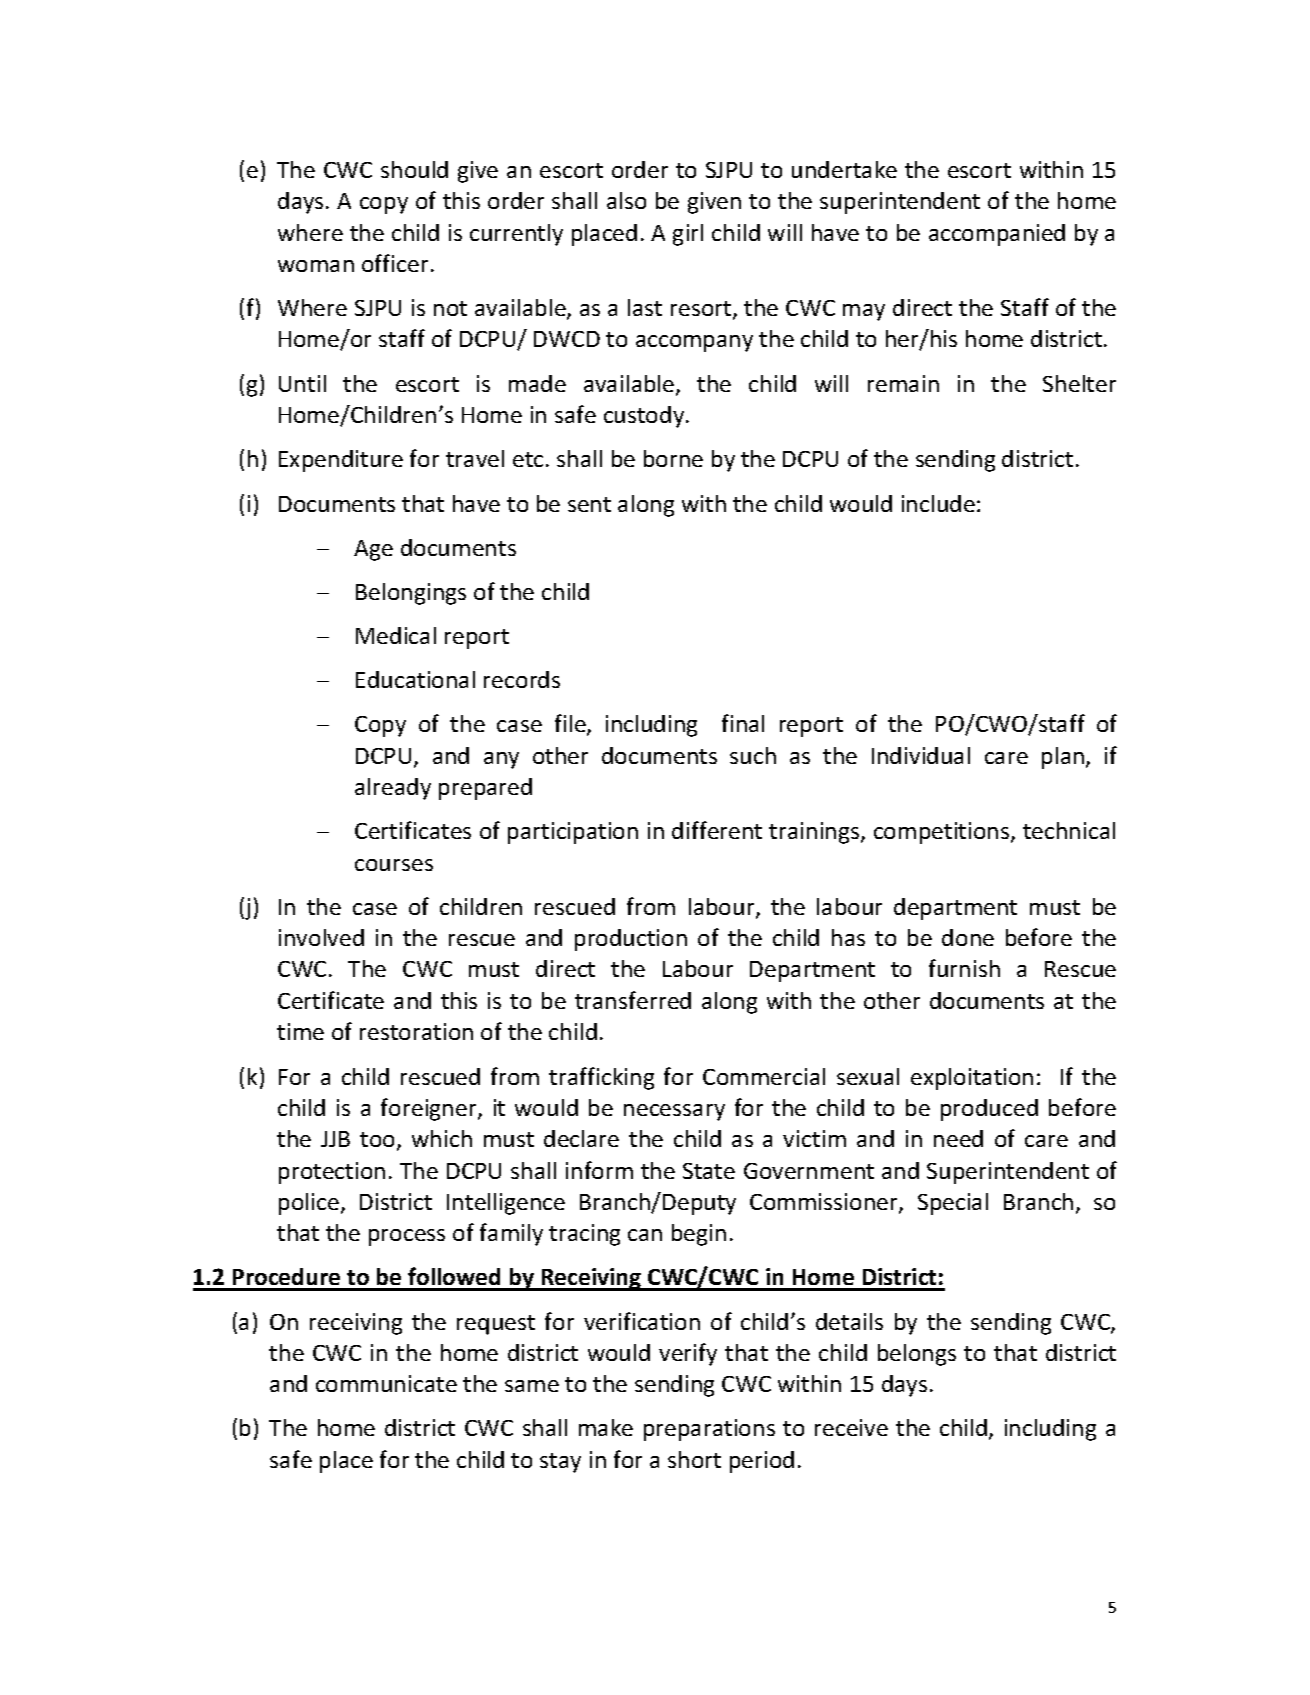  Describe the element at coordinates (997, 235) in the screenshot. I see `accompanied` at that location.
